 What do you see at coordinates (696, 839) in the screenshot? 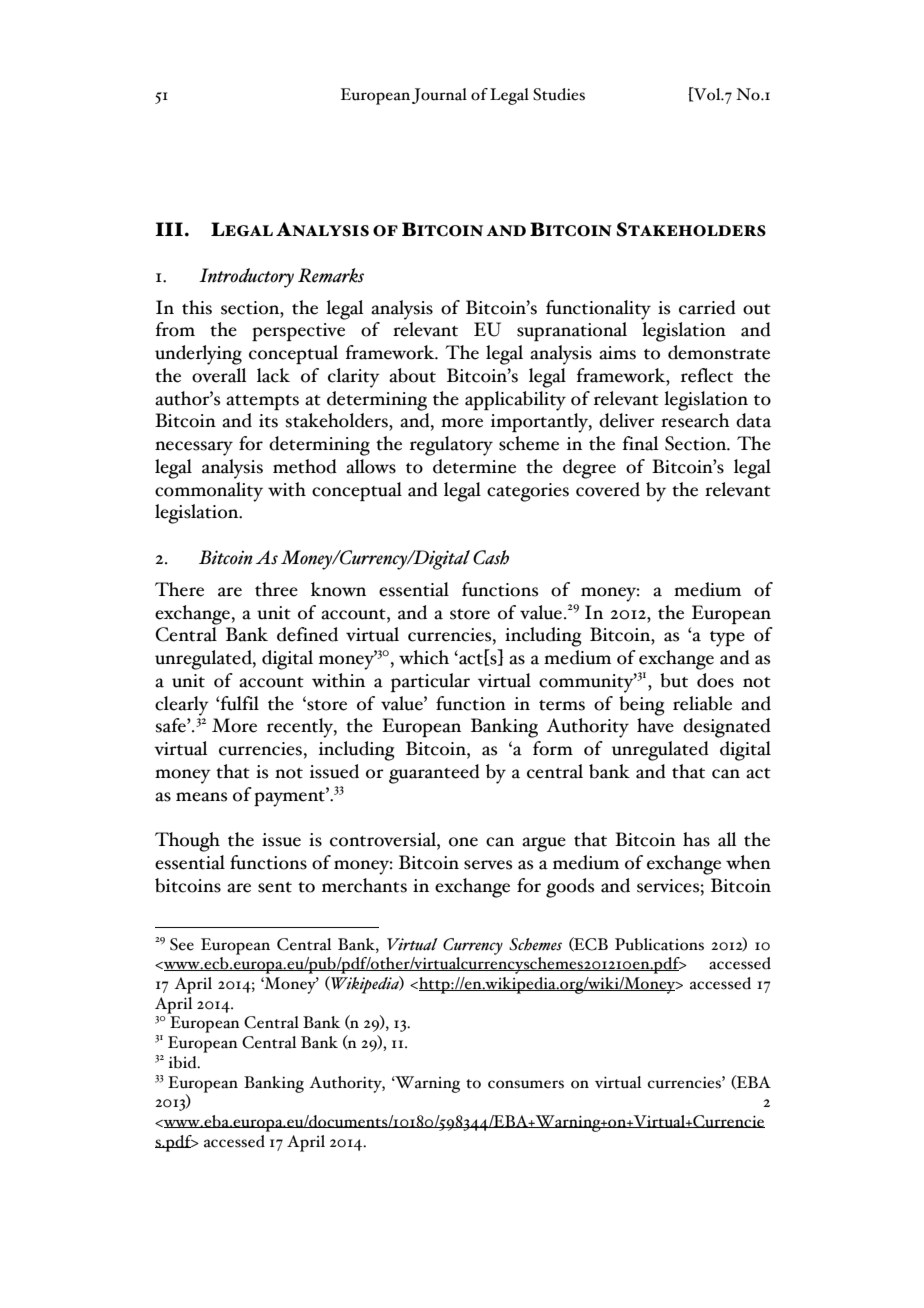
I see `has` at bounding box center [696, 839].
